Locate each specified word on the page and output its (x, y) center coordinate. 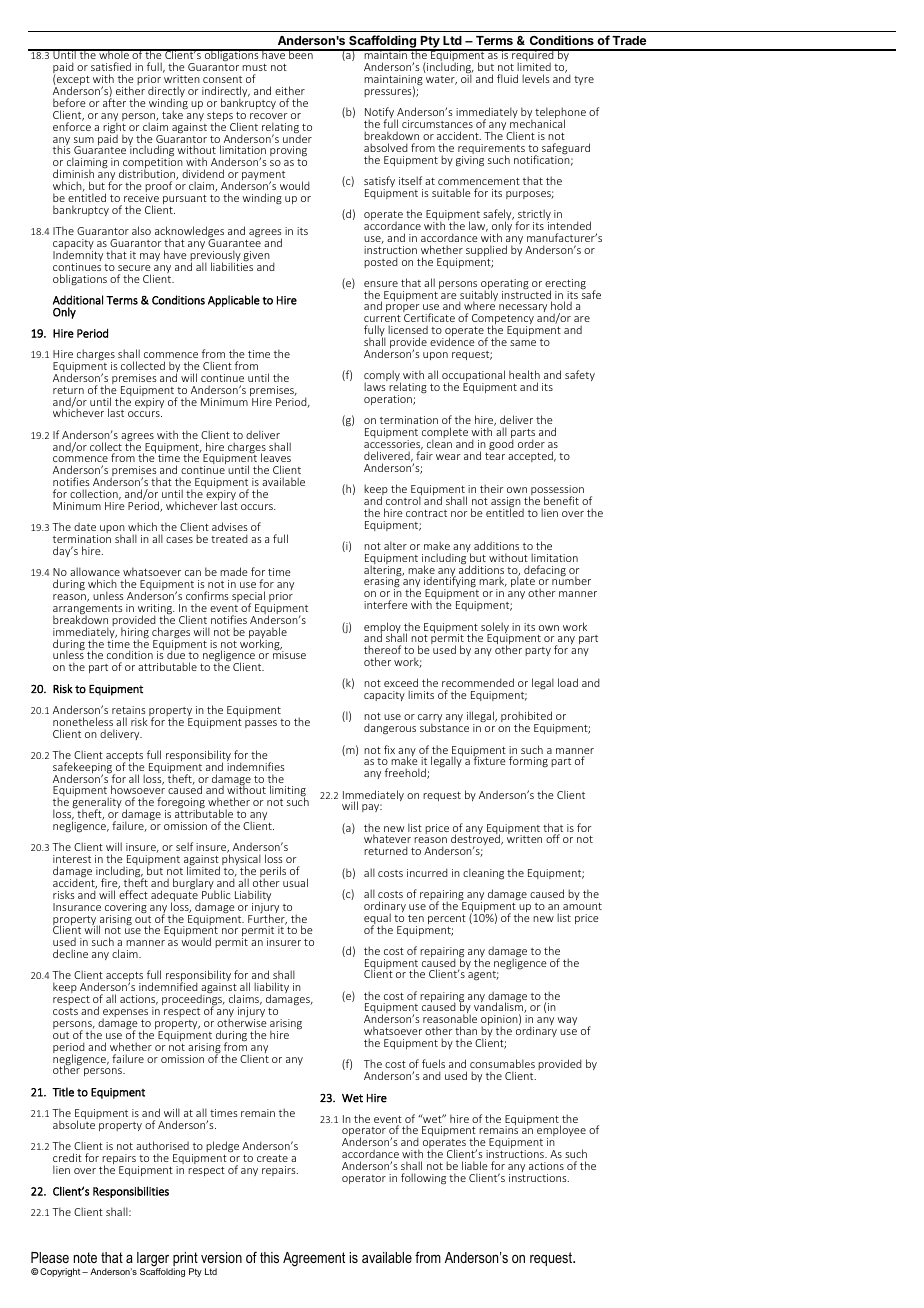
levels (536, 78)
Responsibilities (131, 1192)
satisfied (111, 66)
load (568, 682)
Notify (380, 114)
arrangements (88, 611)
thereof (382, 649)
